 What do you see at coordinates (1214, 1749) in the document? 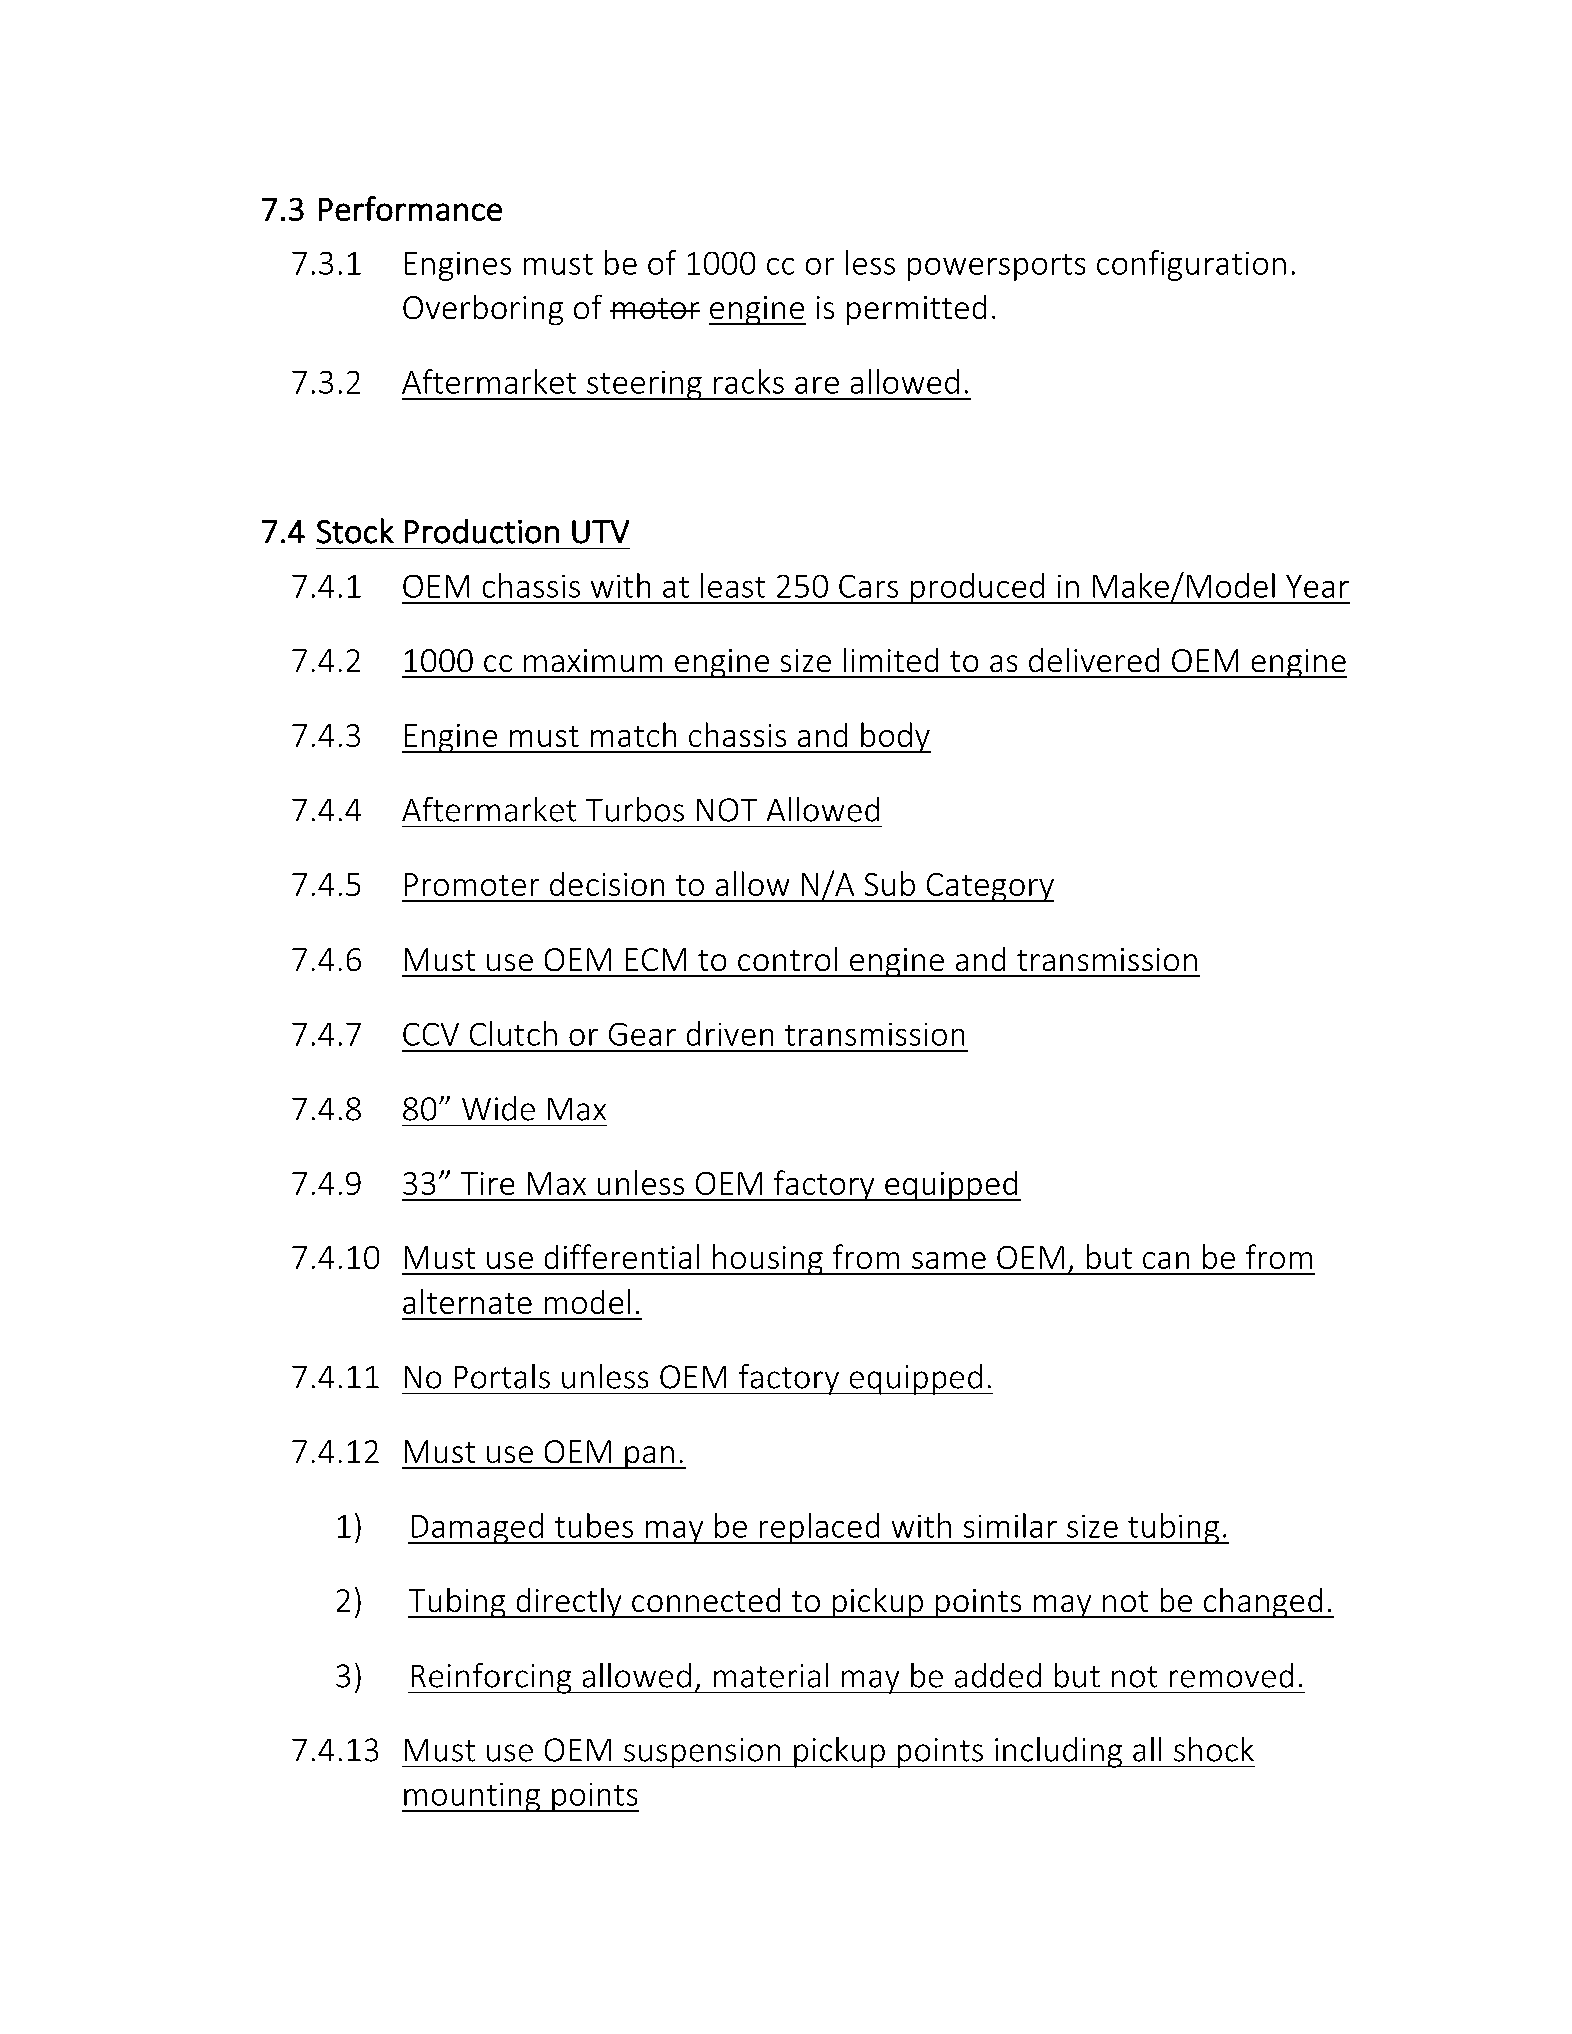
I see `shock` at bounding box center [1214, 1749].
